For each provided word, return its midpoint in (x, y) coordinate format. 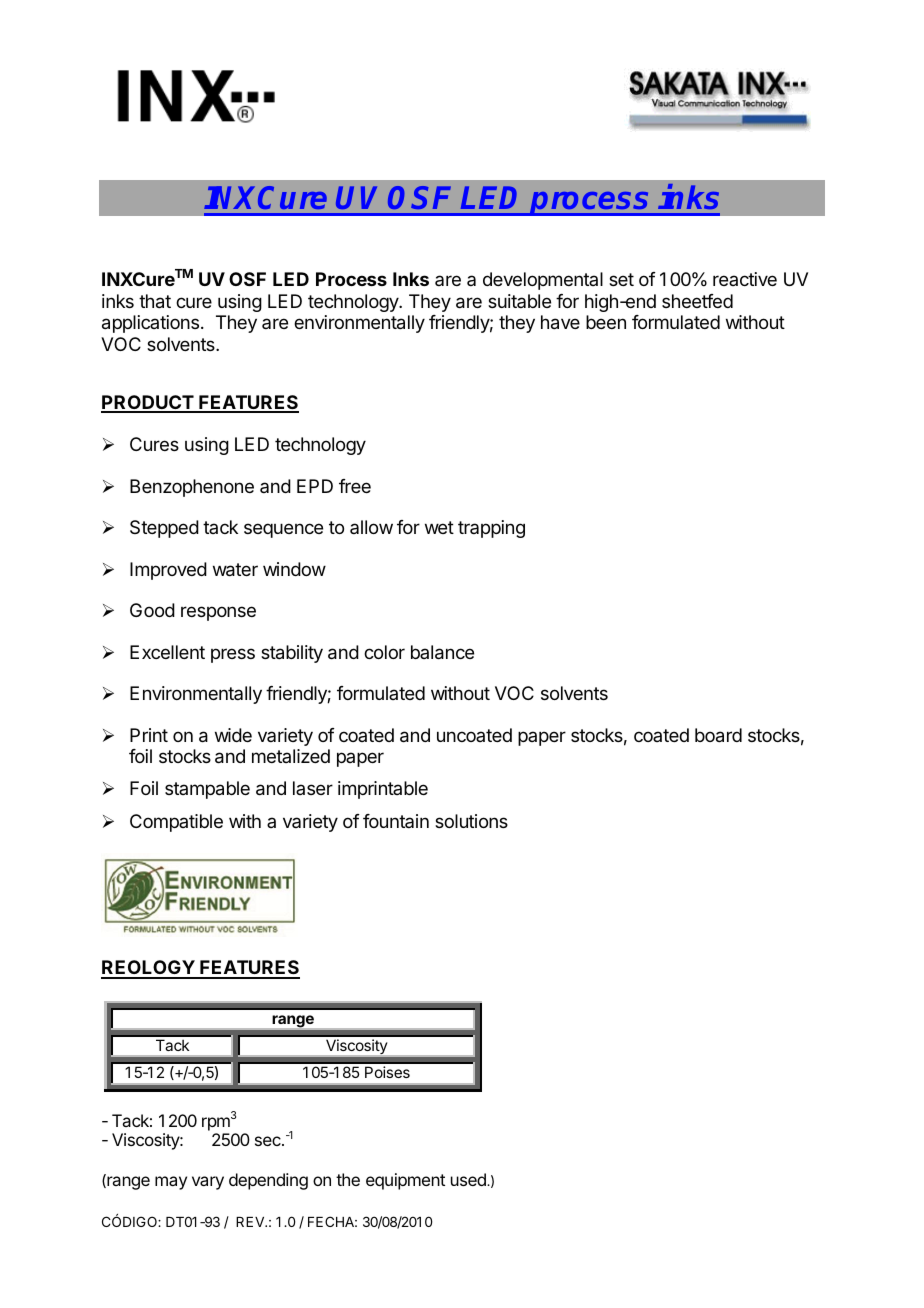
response (218, 613)
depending (268, 1181)
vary (208, 1183)
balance (442, 652)
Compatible (176, 823)
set (621, 279)
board (718, 735)
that (155, 301)
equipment (405, 1181)
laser (313, 788)
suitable (519, 301)
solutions (471, 821)
